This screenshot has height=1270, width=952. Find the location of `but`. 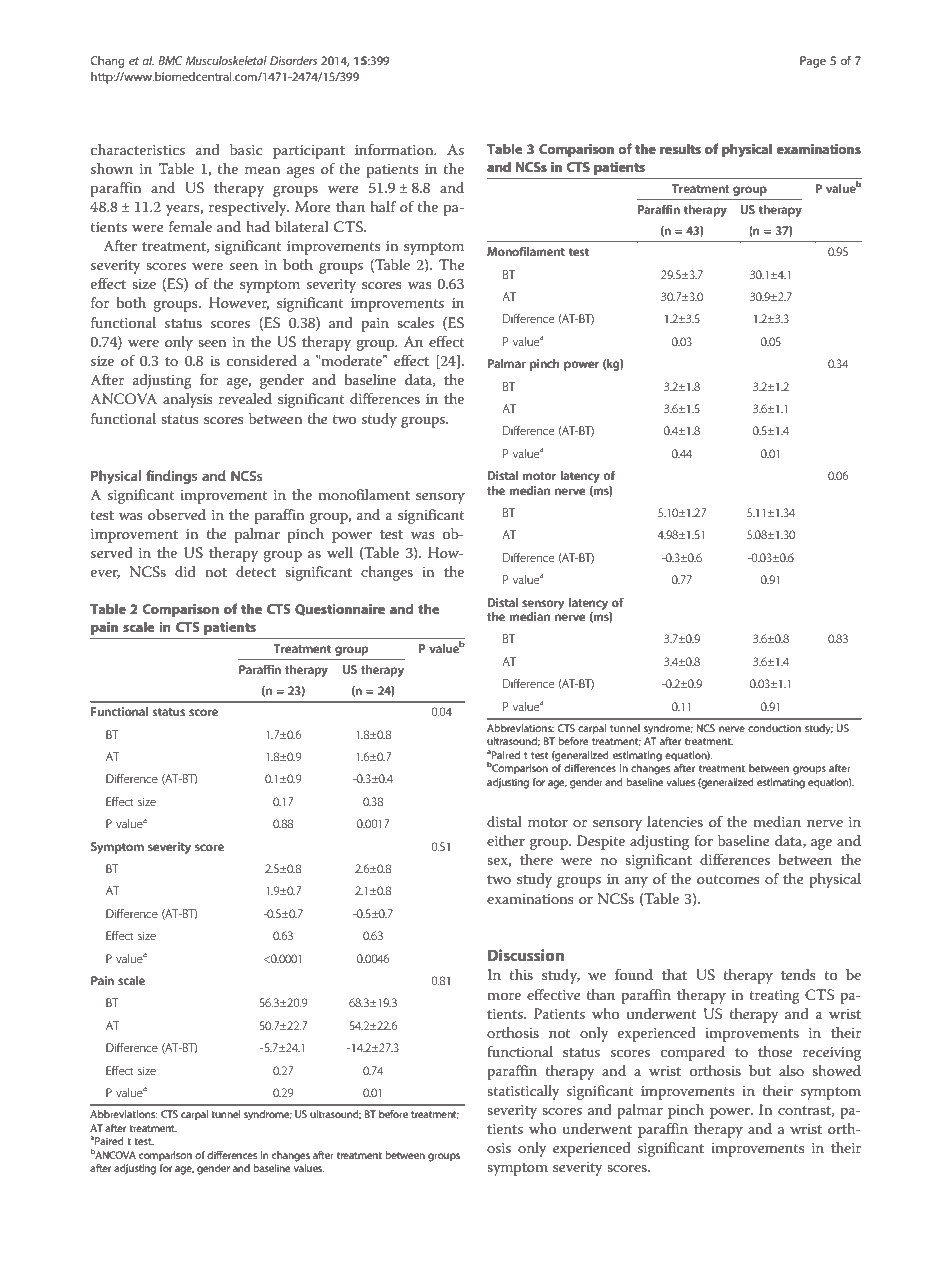

but is located at coordinates (760, 1070).
